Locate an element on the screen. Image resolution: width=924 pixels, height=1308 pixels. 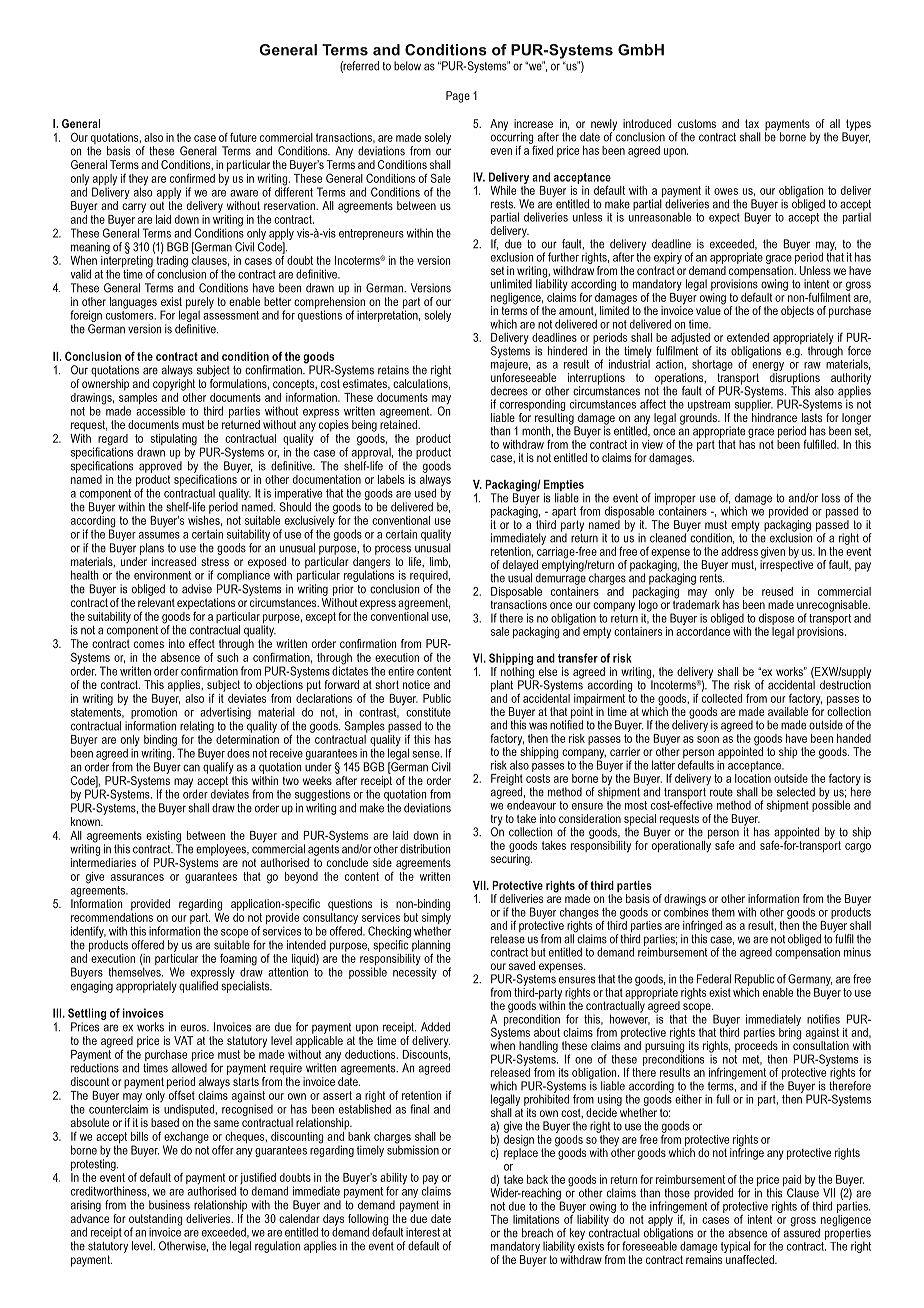
outstanding is located at coordinates (156, 1221).
